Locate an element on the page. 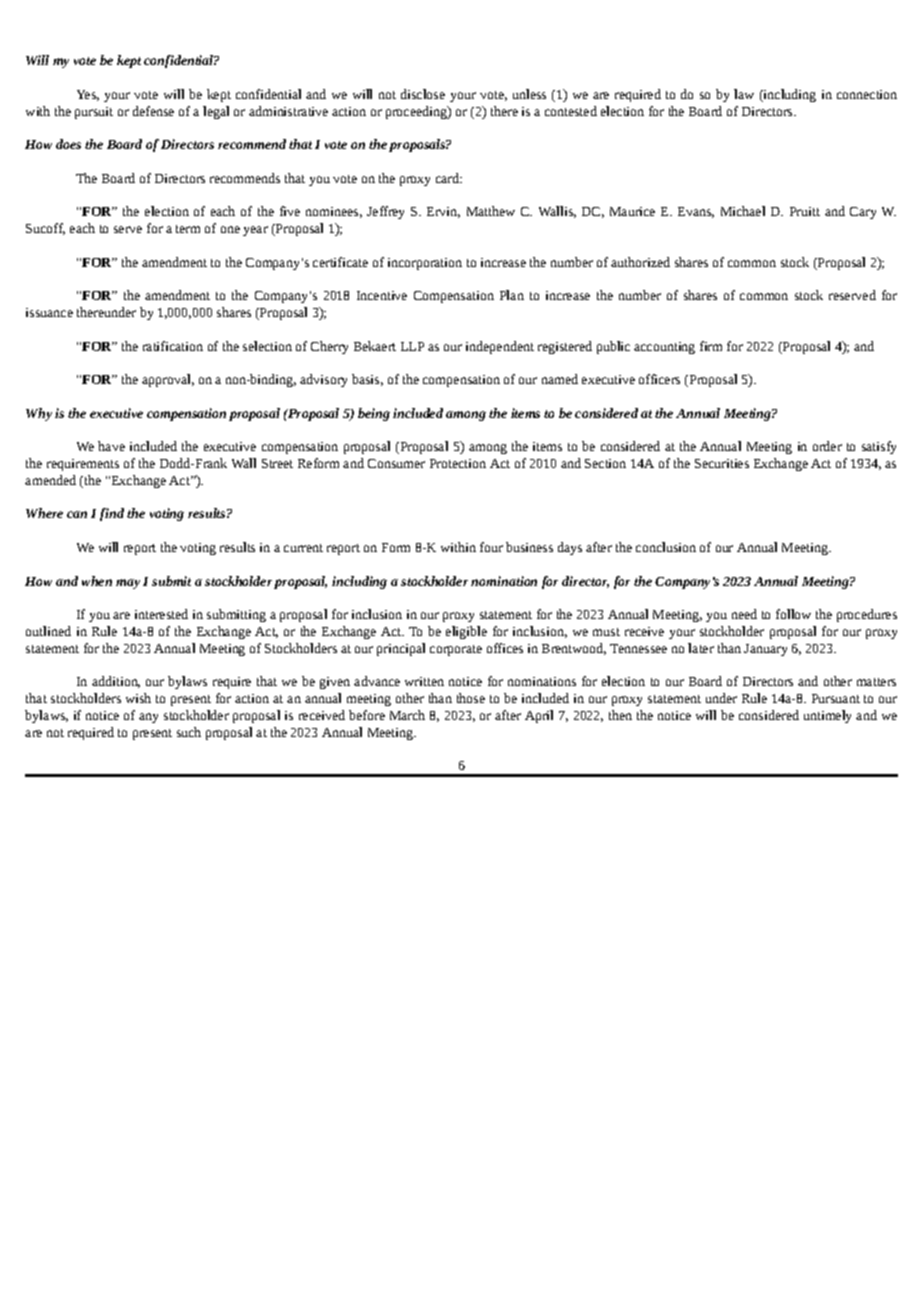 The image size is (924, 1308). four is located at coordinates (491, 547).
